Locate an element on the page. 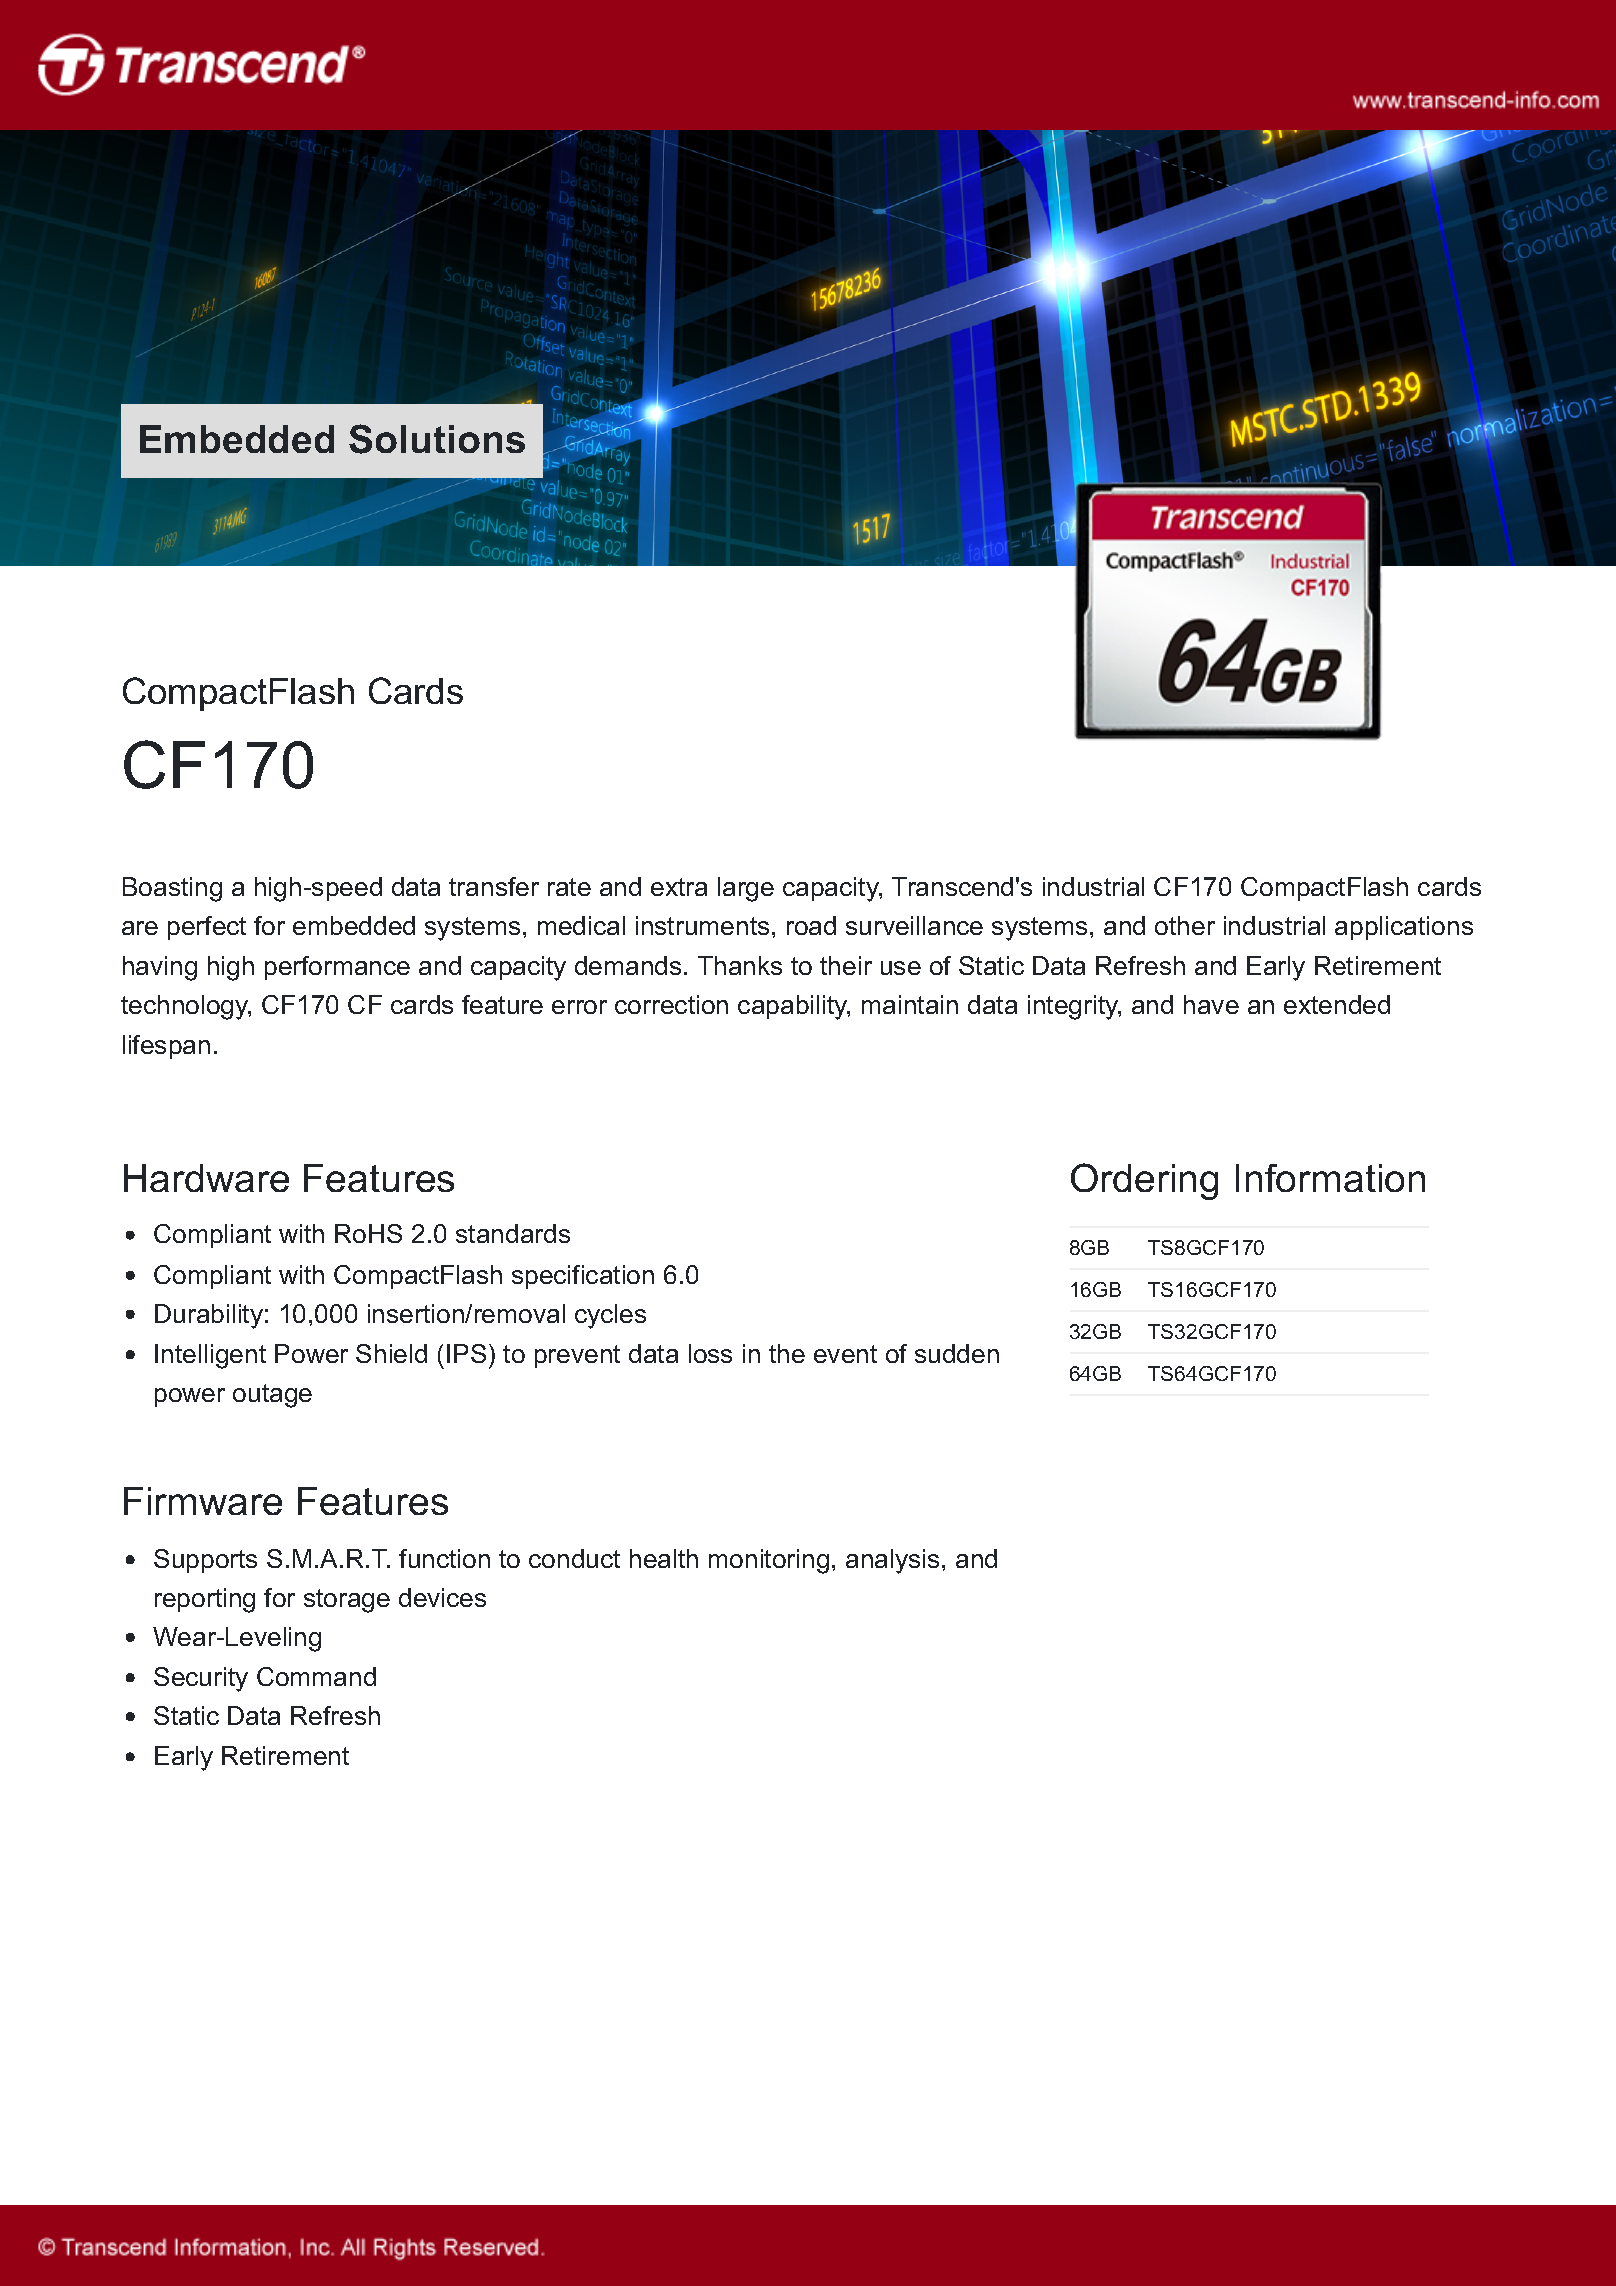 The image size is (1616, 2286). specification is located at coordinates (583, 1277).
